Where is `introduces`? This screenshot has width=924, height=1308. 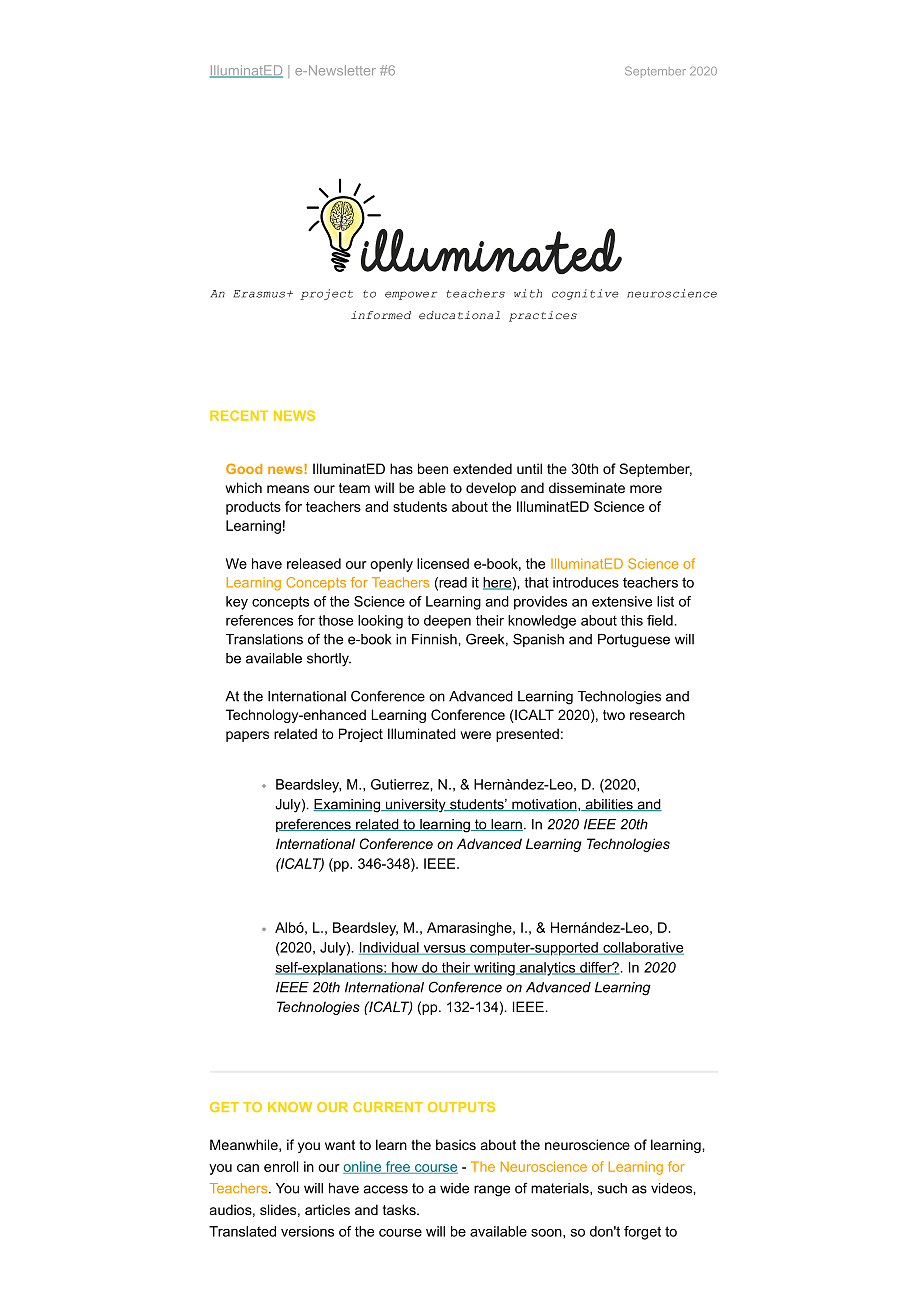
introduces is located at coordinates (586, 582).
